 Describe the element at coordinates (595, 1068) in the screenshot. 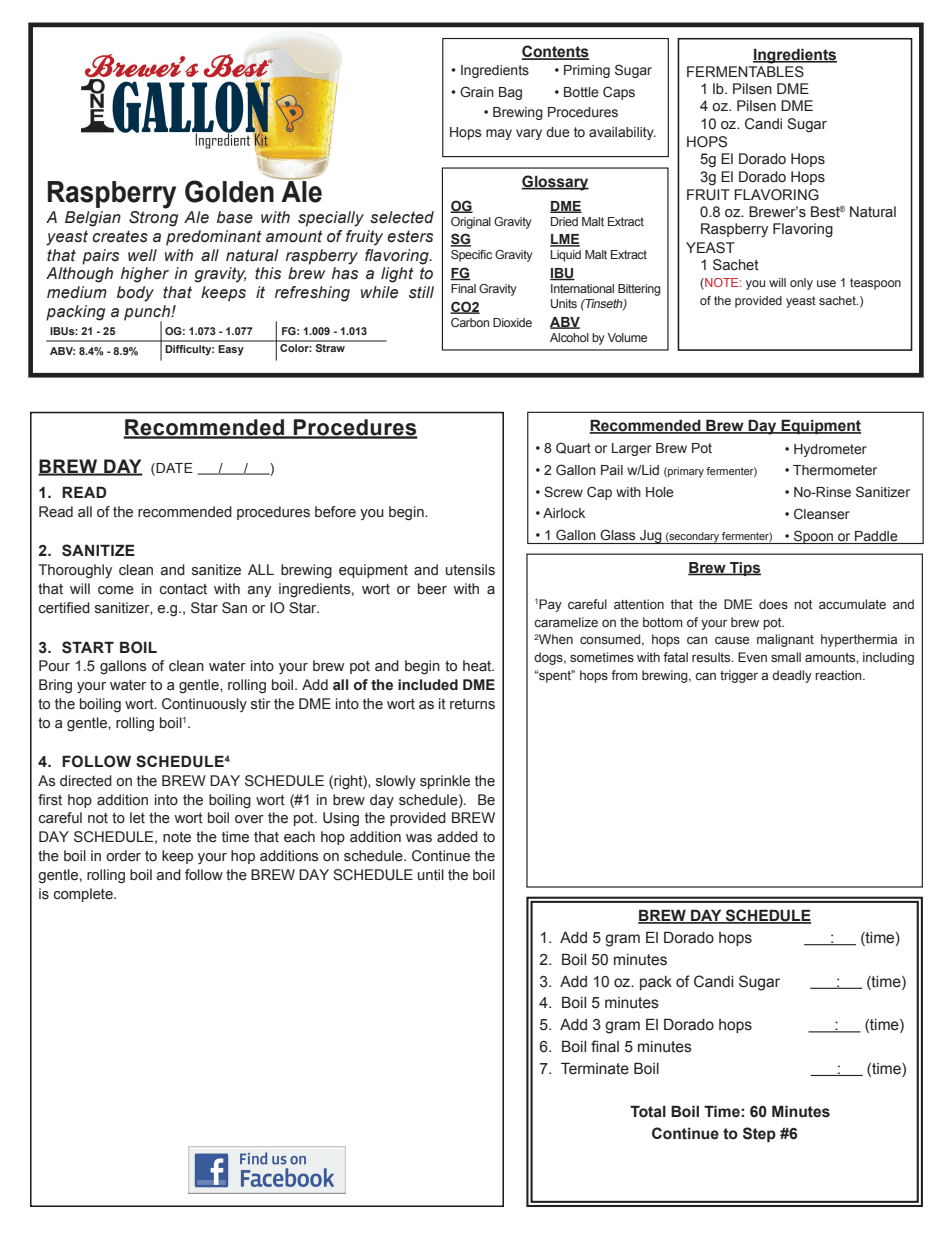

I see `Terminate` at that location.
